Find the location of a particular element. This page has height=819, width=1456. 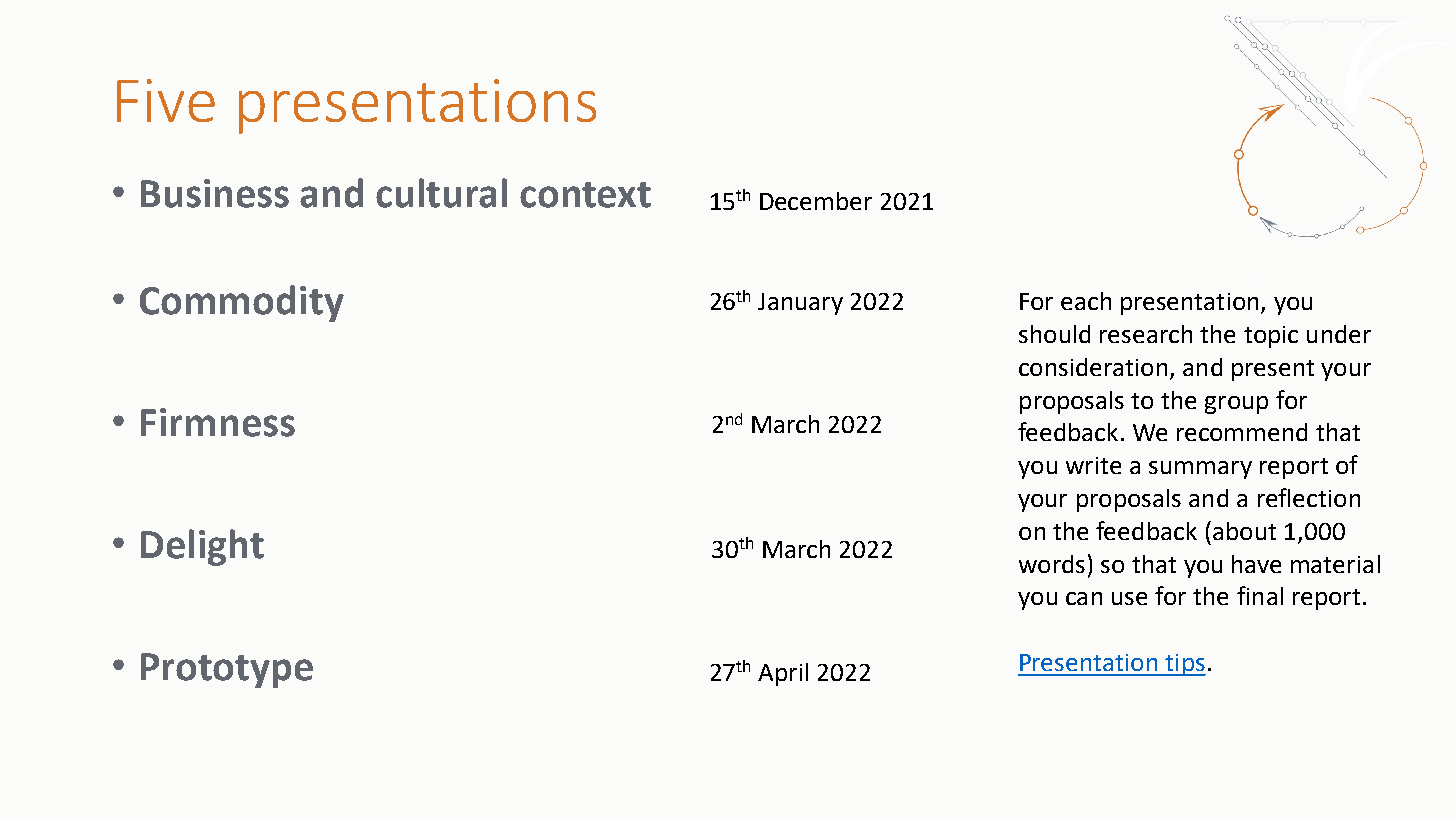

Commodity is located at coordinates (242, 303).
